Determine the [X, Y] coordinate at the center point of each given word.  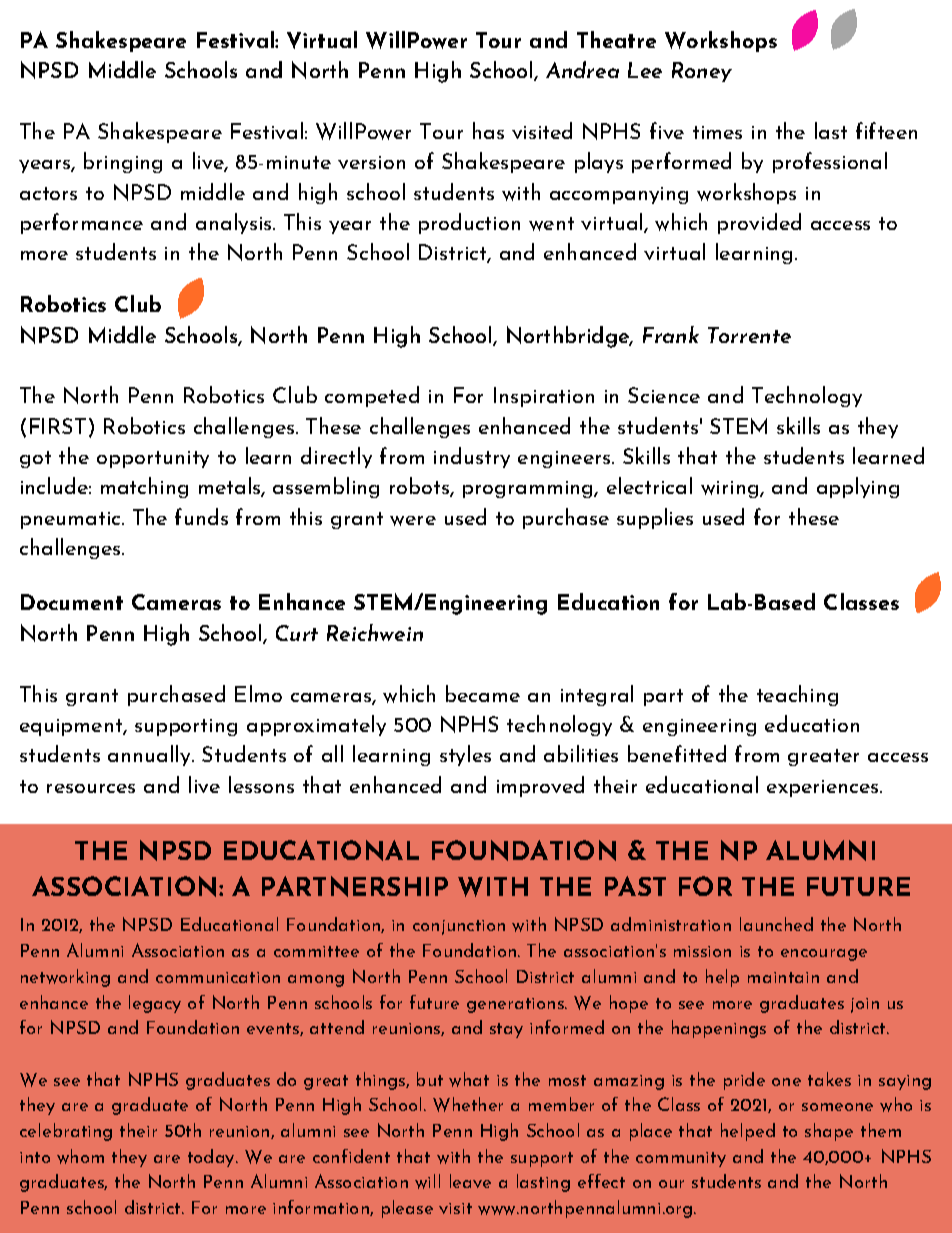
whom [80, 1156]
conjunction [459, 927]
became [483, 693]
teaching [797, 695]
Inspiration [544, 397]
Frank [671, 334]
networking [65, 978]
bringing [123, 162]
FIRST [58, 426]
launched [776, 924]
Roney [702, 72]
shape [829, 1132]
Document [72, 602]
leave [470, 1181]
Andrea [582, 69]
